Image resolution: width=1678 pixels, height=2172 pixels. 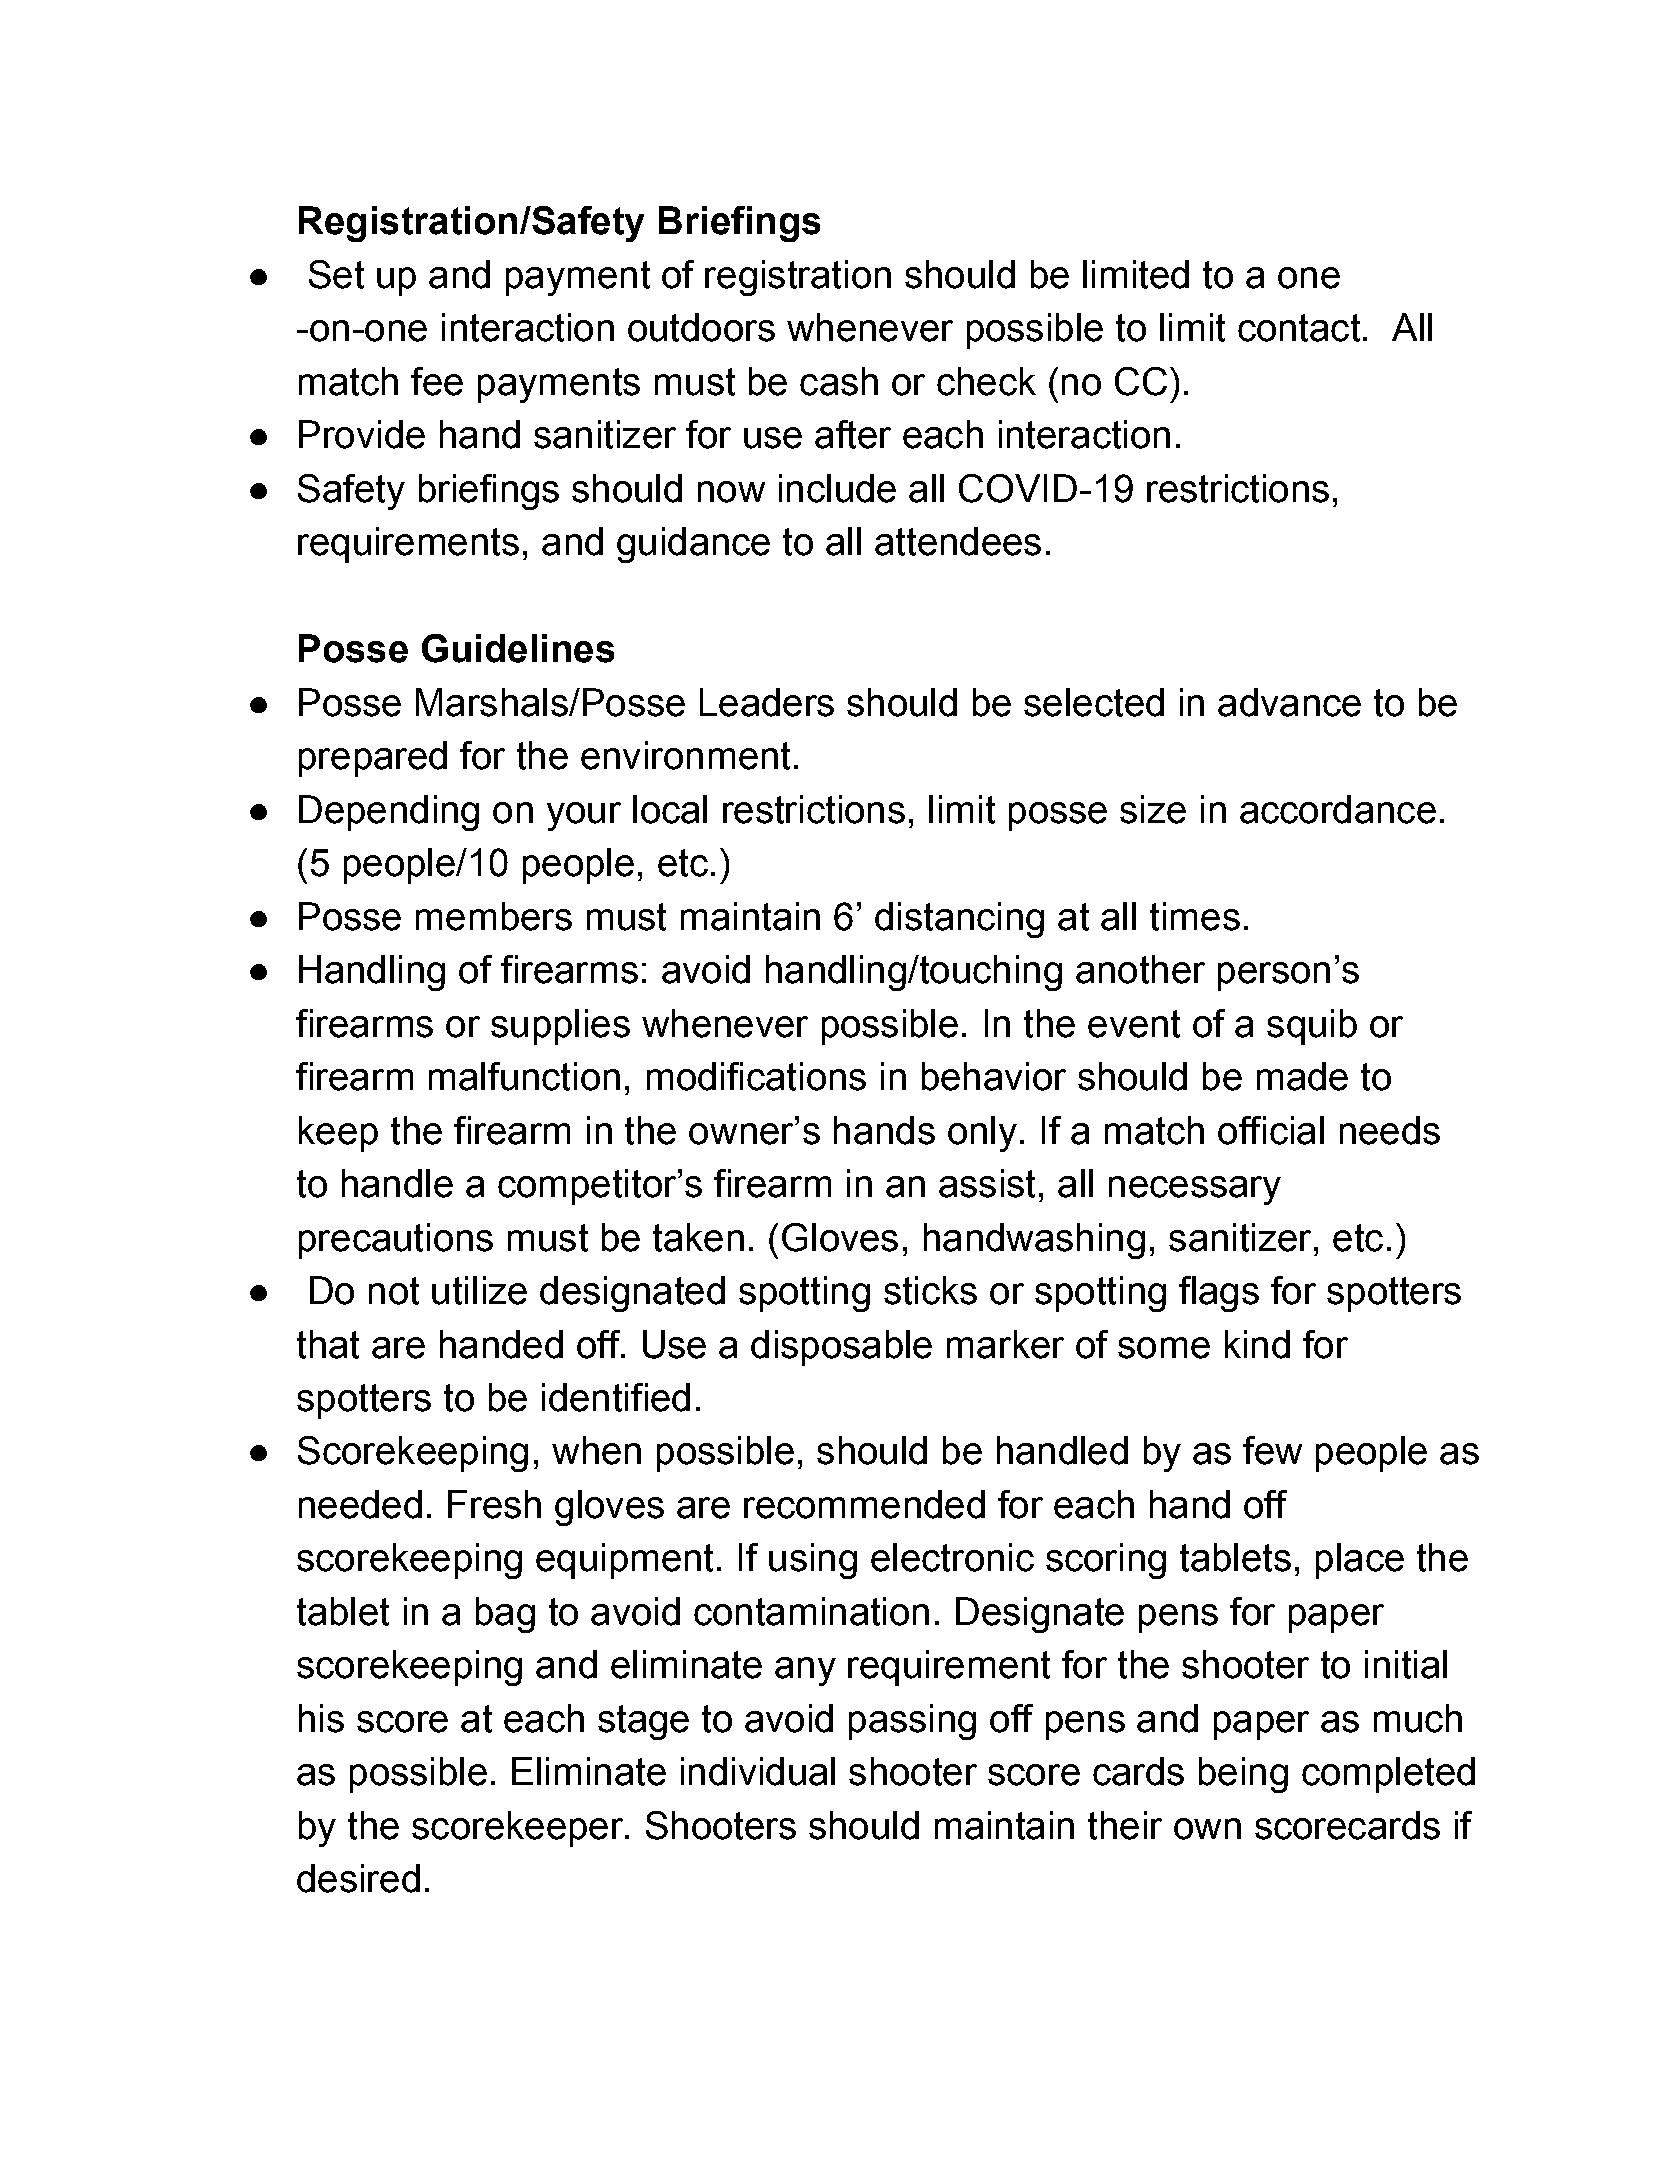 I want to click on individual, so click(x=758, y=1771).
